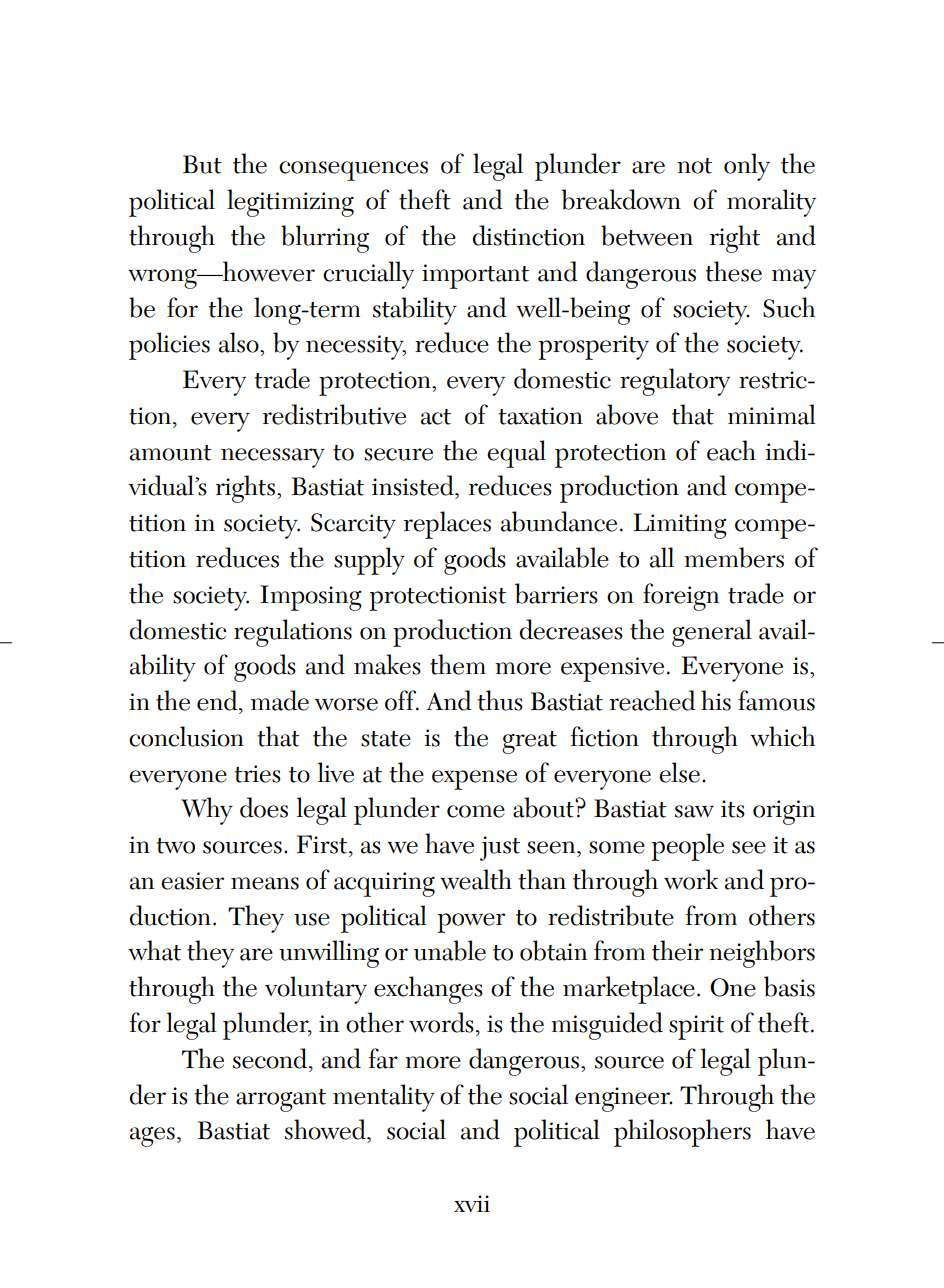  Describe the element at coordinates (290, 203) in the page. I see `legitimizing` at that location.
